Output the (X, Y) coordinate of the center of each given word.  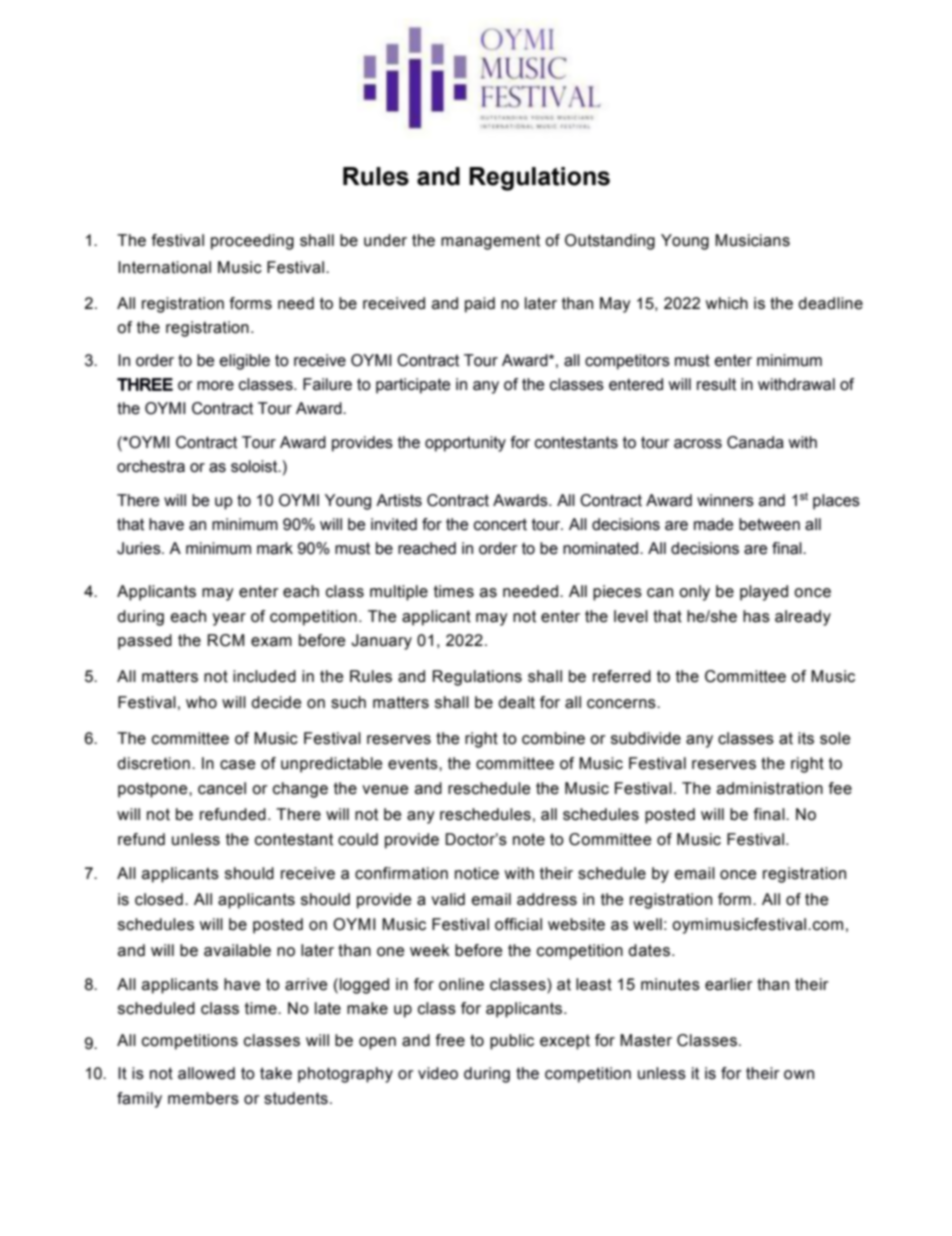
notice (477, 873)
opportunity (465, 444)
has (756, 616)
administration (770, 788)
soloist (255, 466)
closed (159, 899)
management (490, 242)
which (726, 303)
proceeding (252, 242)
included (264, 676)
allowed (206, 1073)
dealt (516, 702)
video (438, 1073)
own (799, 1075)
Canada (755, 442)
